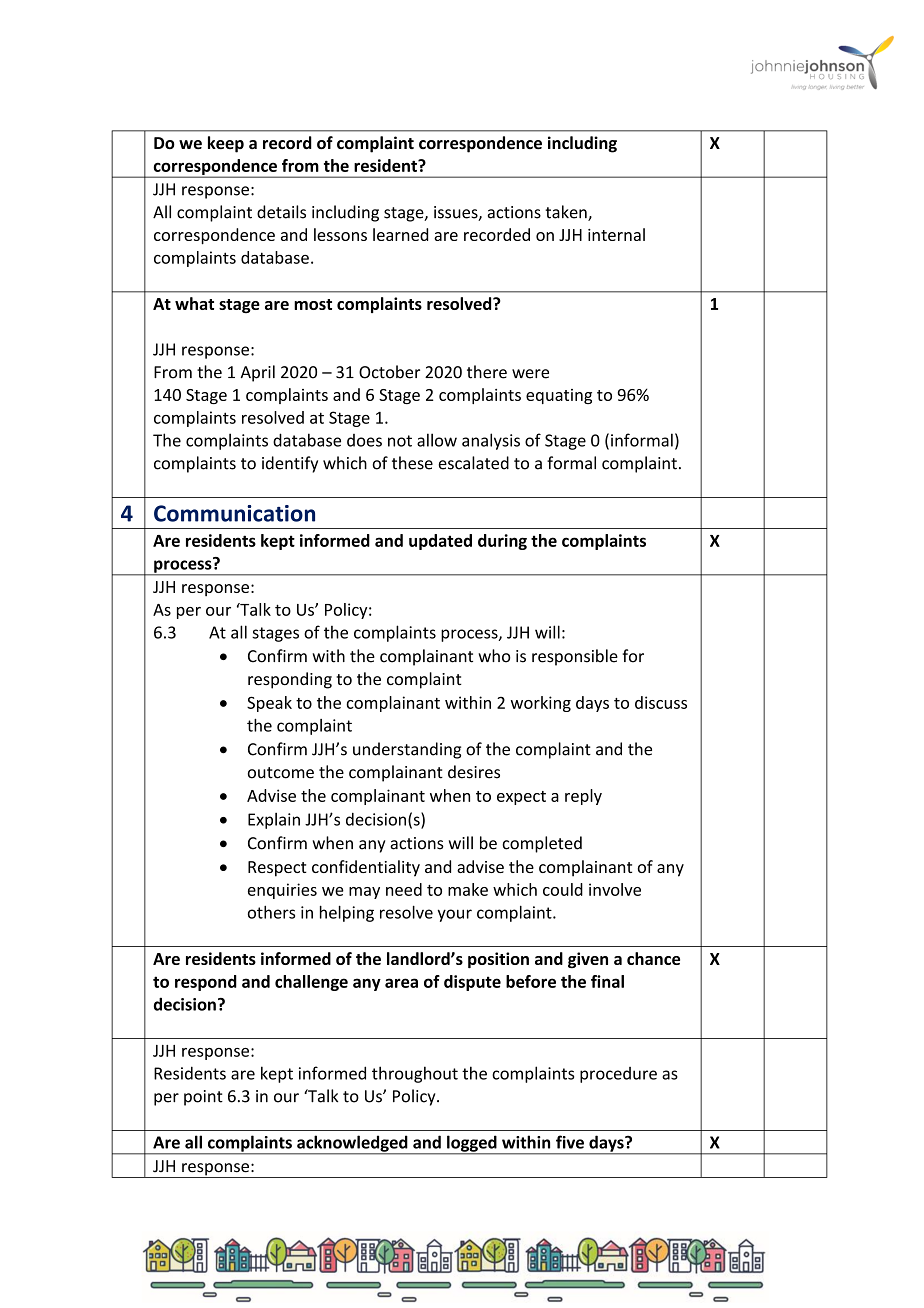 Image resolution: width=924 pixels, height=1308 pixels. I want to click on taken, so click(567, 213).
